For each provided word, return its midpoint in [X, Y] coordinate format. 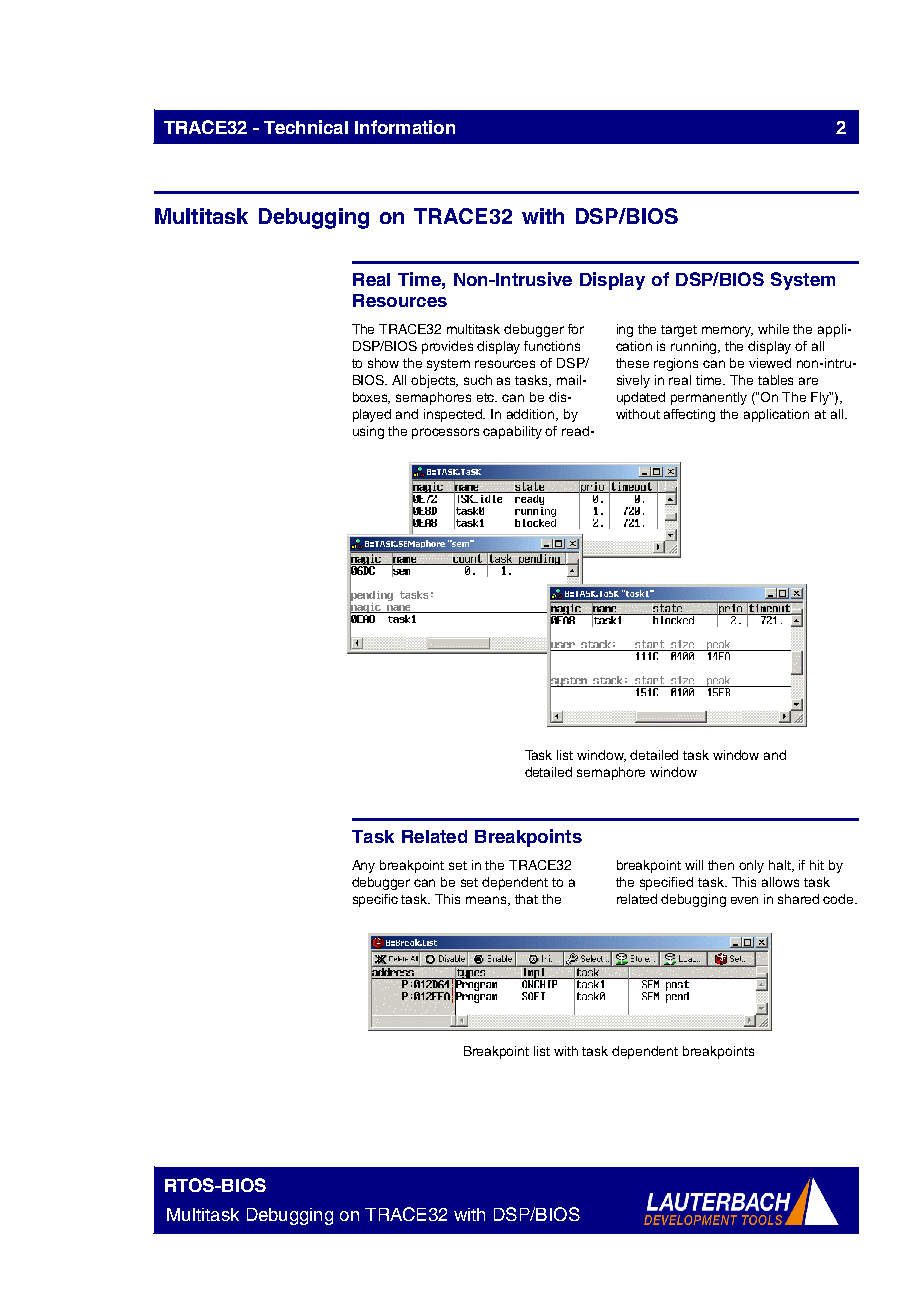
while [773, 329]
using [368, 432]
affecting [689, 415]
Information [405, 127]
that [526, 899]
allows [780, 882]
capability [512, 432]
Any [363, 866]
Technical [306, 127]
